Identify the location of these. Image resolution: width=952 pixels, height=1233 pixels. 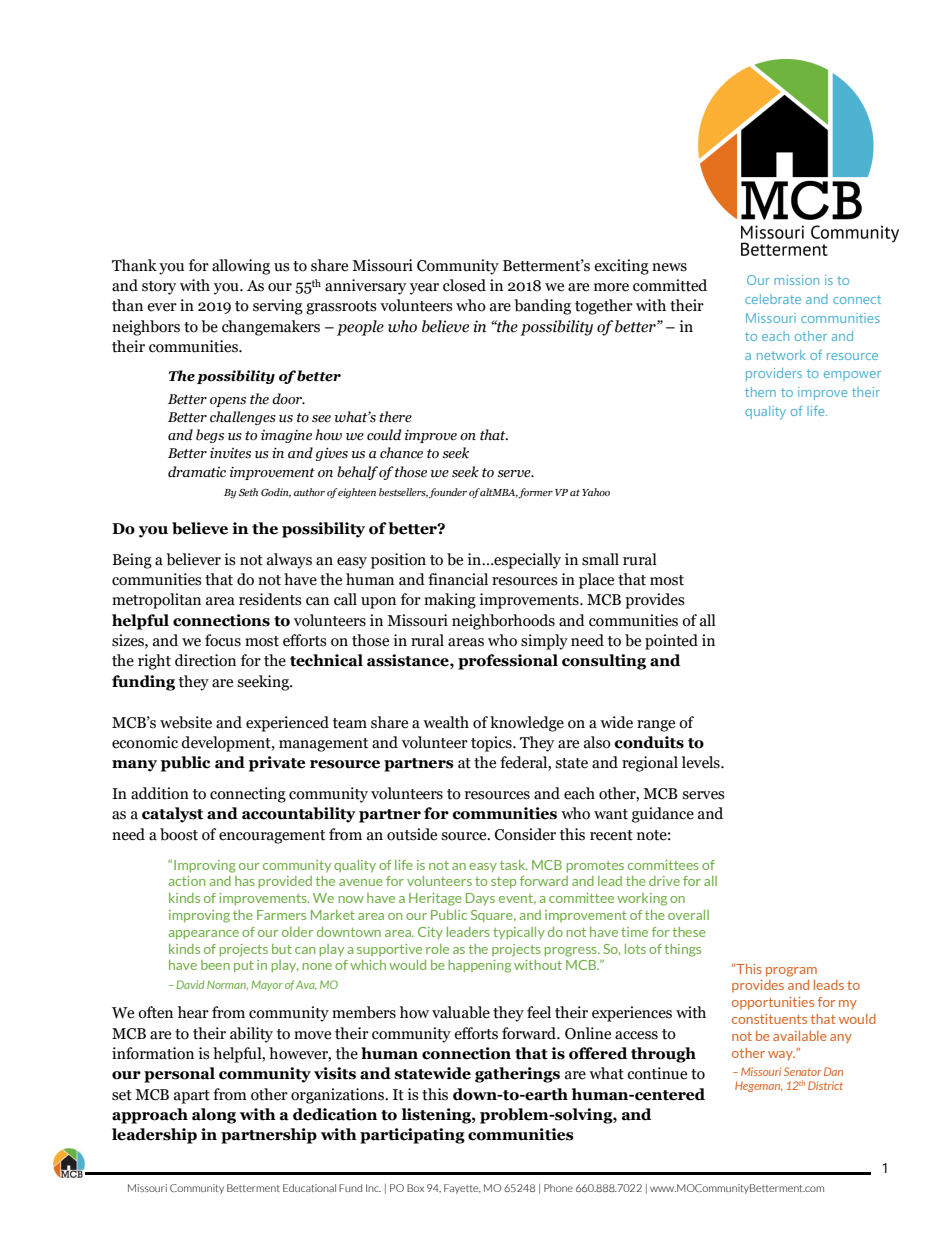
(689, 932).
